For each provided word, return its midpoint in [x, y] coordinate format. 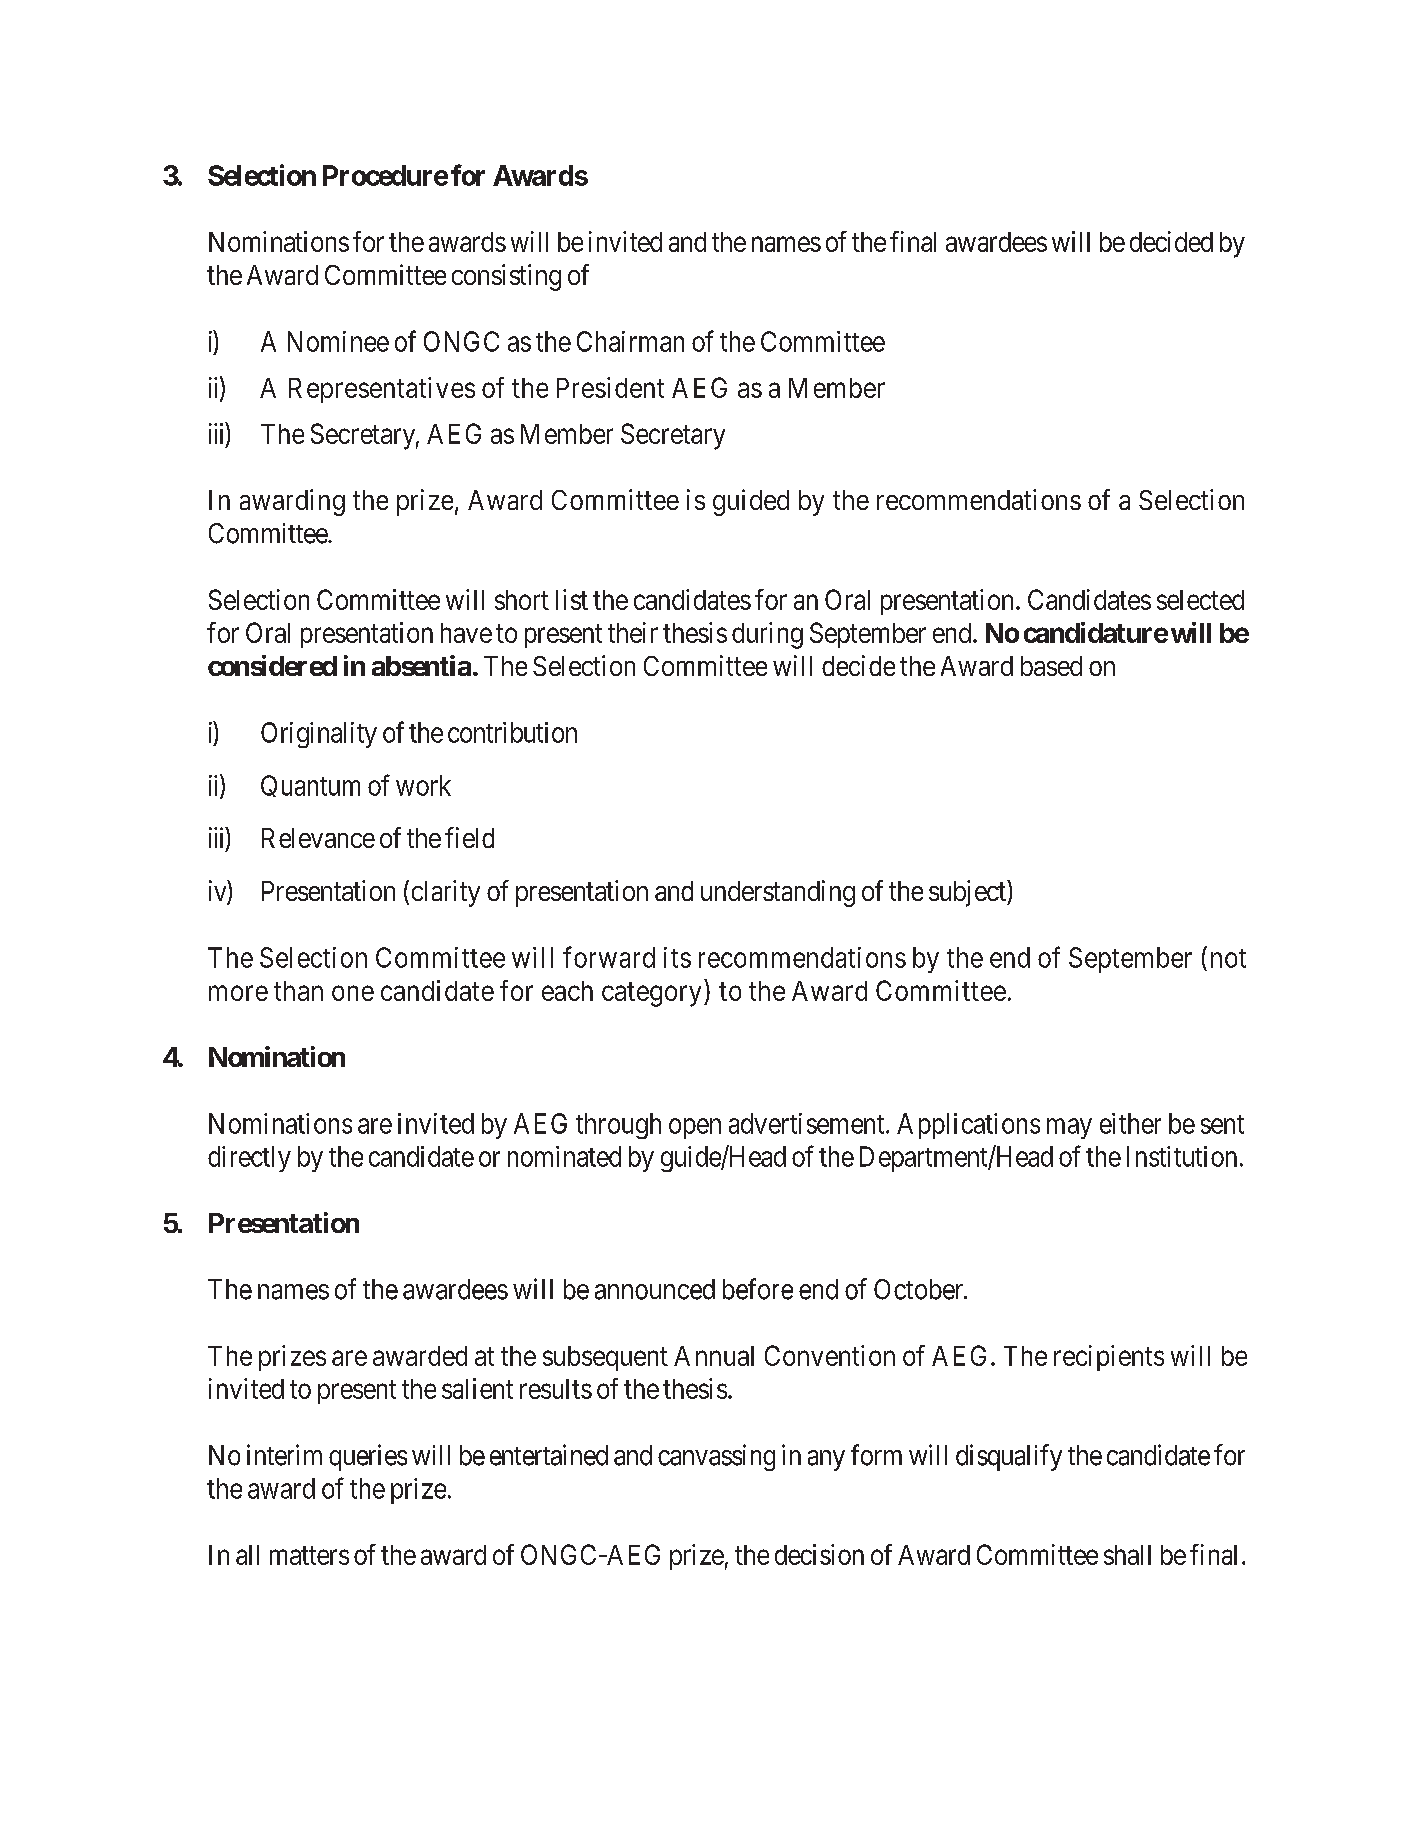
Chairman [630, 341]
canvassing [716, 1457]
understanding [778, 893]
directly [249, 1159]
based [1051, 666]
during [767, 635]
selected [1200, 600]
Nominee [338, 341]
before [758, 1289]
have [466, 633]
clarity [446, 893]
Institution [1182, 1156]
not [1228, 958]
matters [309, 1555]
